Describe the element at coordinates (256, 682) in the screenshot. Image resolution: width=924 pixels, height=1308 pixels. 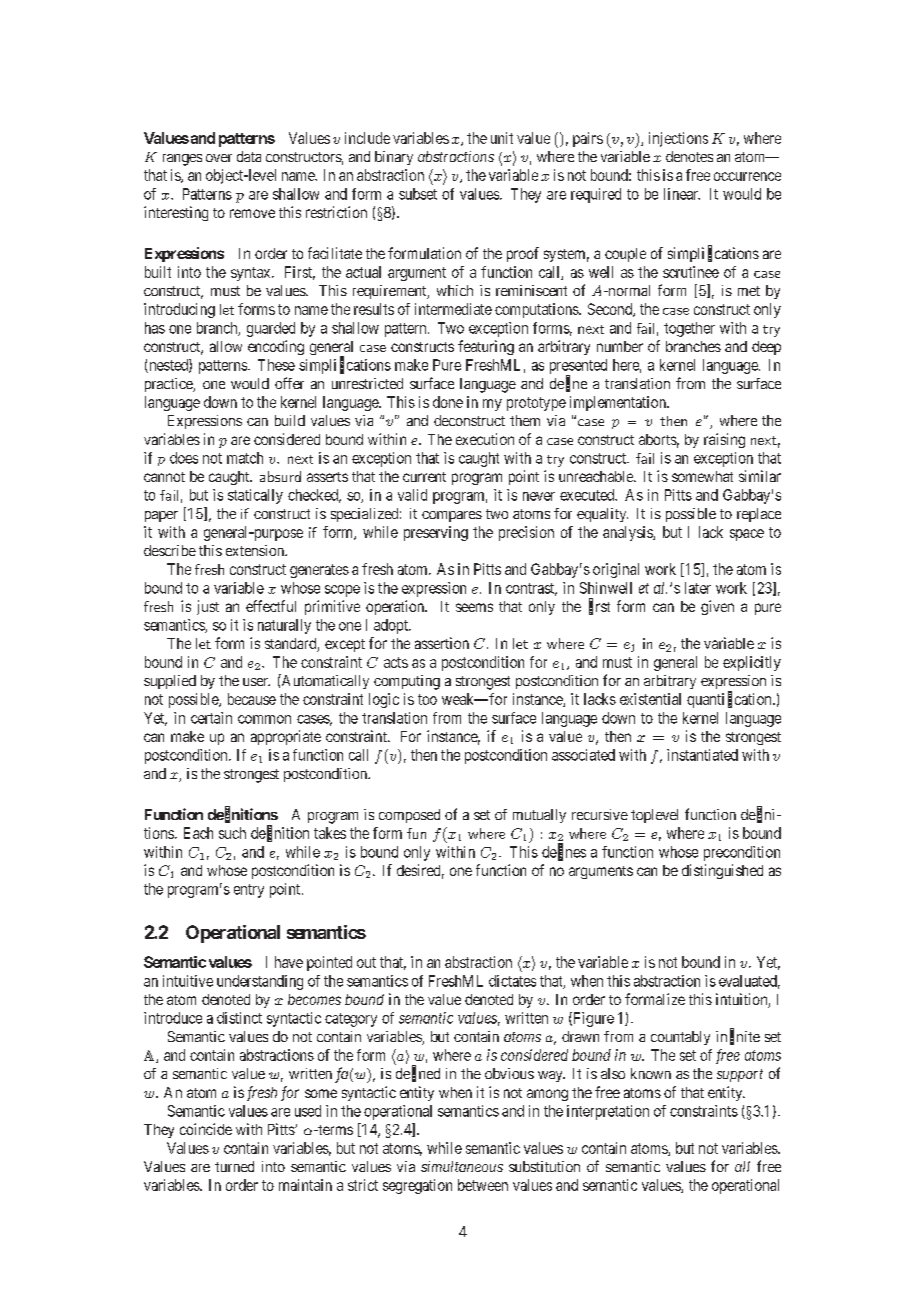
I see `user` at that location.
